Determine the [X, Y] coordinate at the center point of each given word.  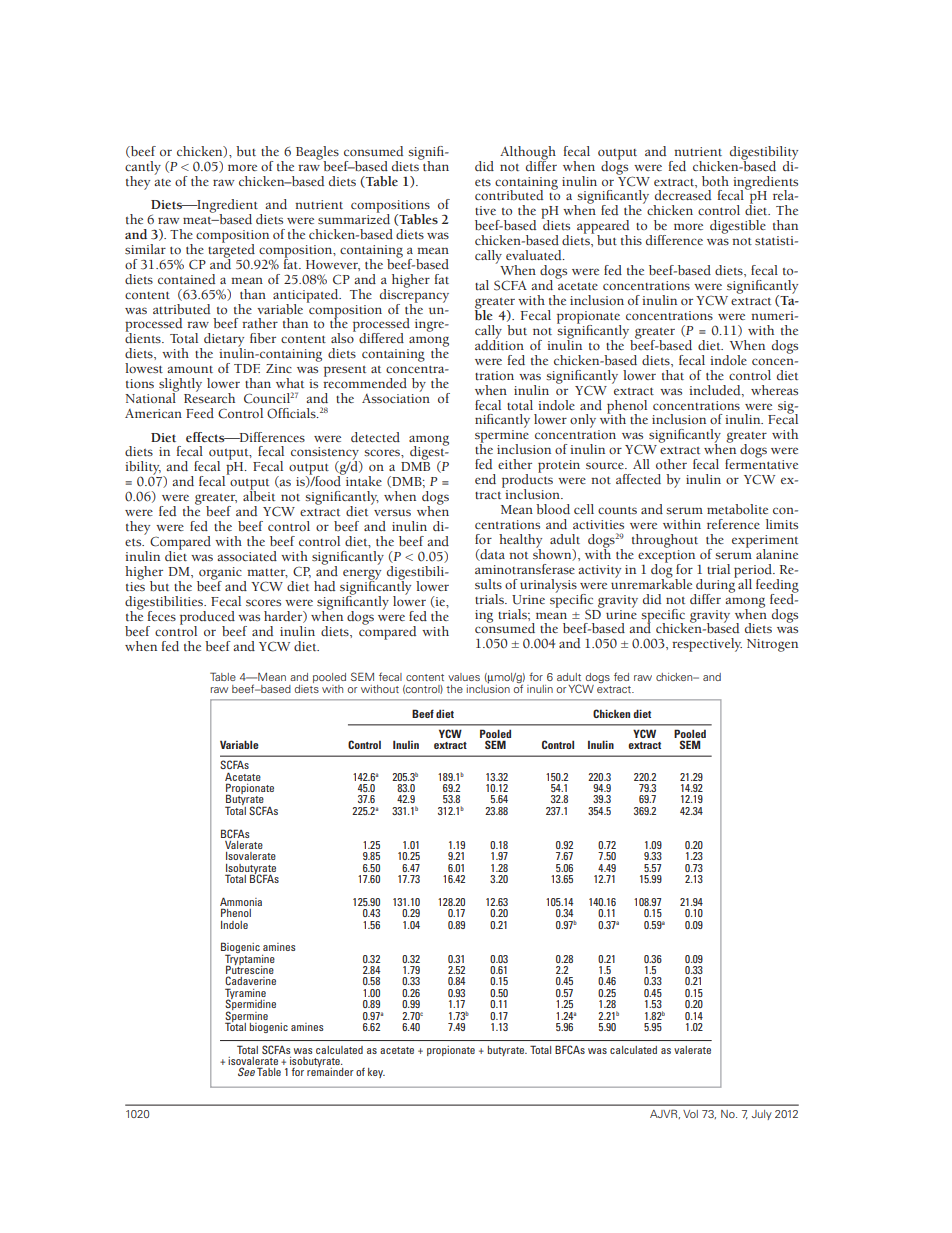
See [246, 1071]
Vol [690, 1114]
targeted [231, 250]
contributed [509, 195]
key [376, 1073]
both [715, 181]
